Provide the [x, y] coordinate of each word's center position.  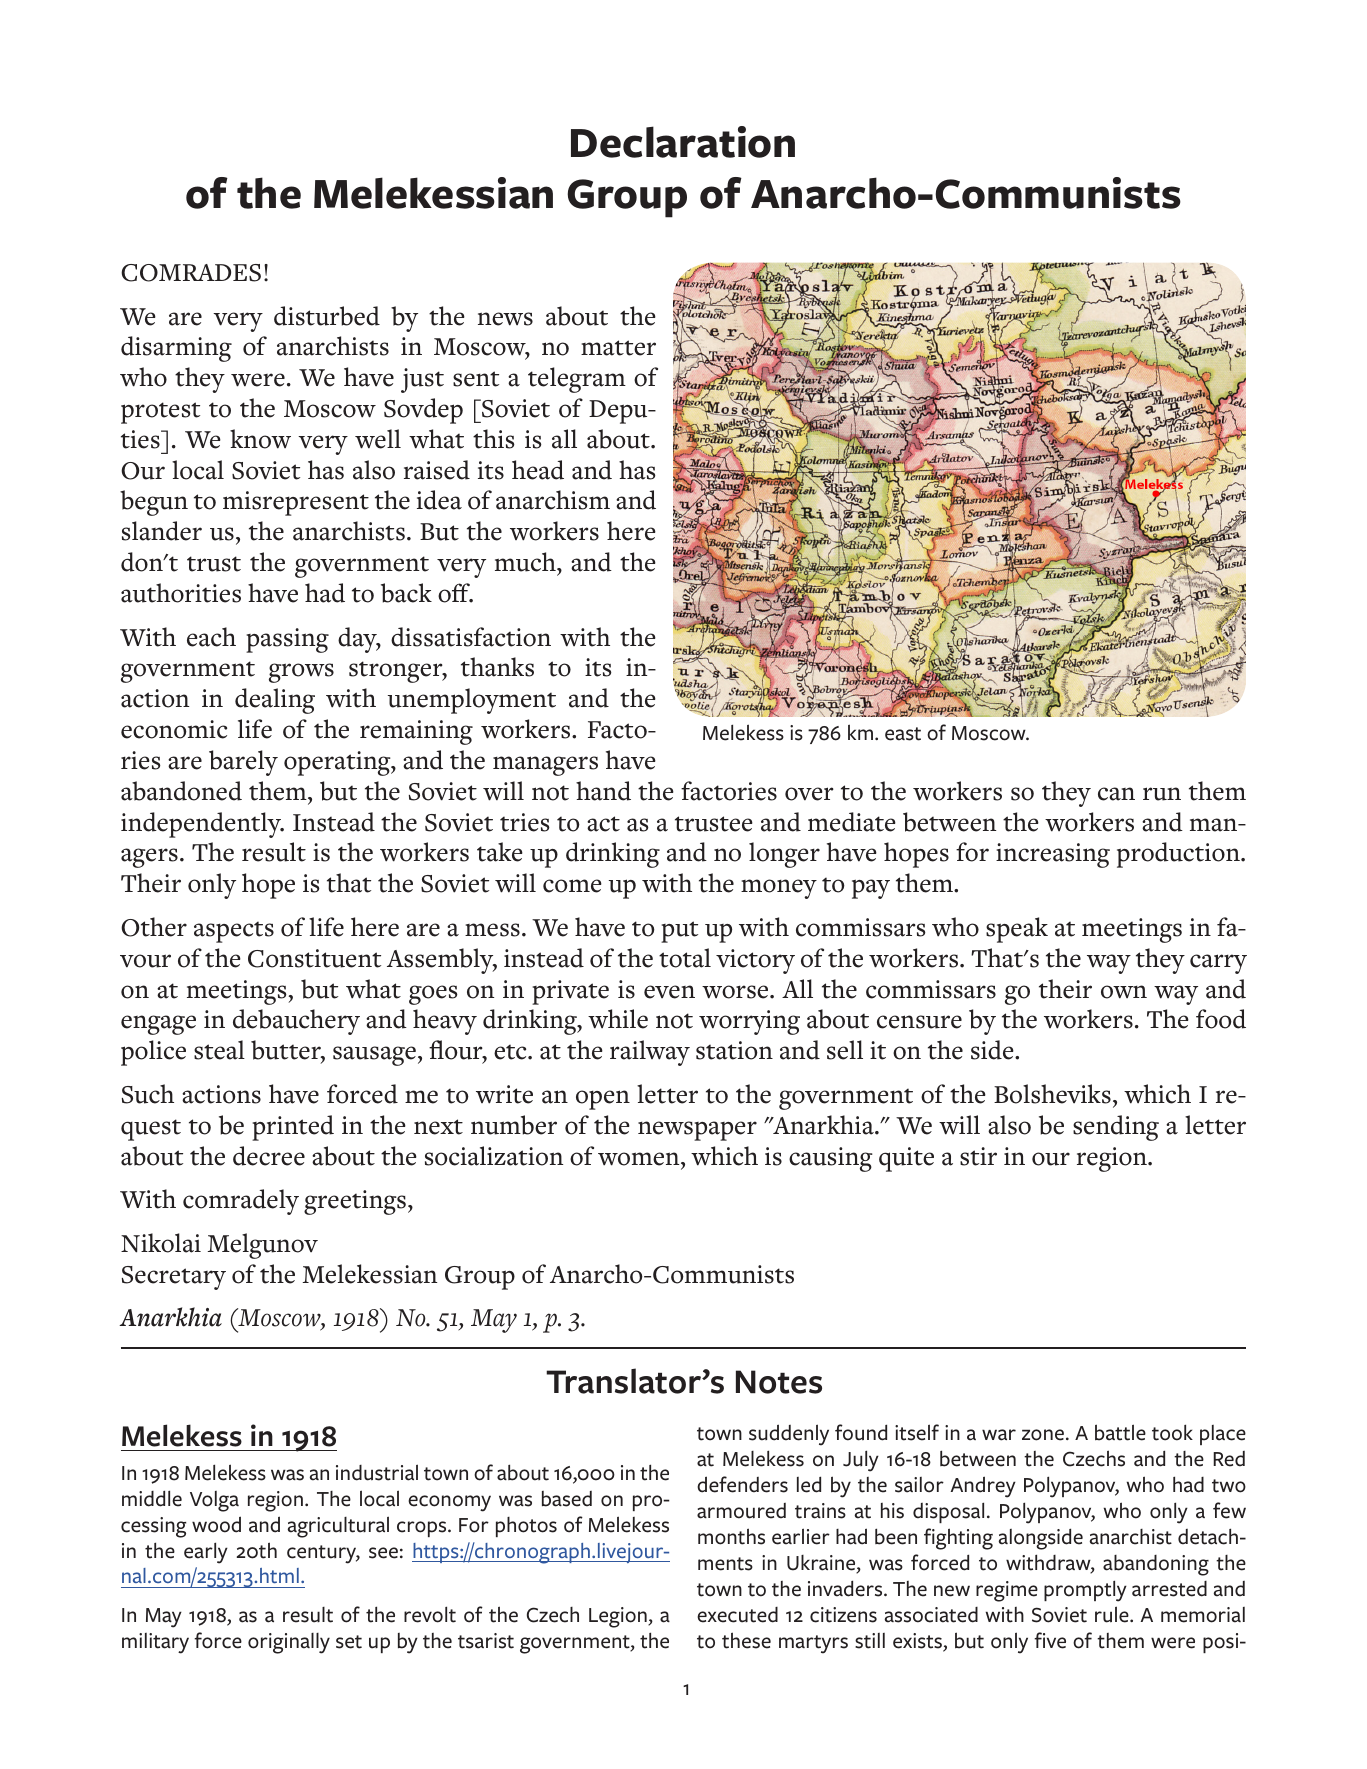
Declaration [683, 142]
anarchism [553, 500]
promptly [1085, 1591]
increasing [1053, 855]
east [903, 734]
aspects [234, 932]
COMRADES [191, 273]
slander [162, 531]
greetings [355, 1202]
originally [289, 1643]
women [640, 1159]
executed [737, 1615]
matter [618, 348]
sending [1116, 1128]
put [679, 932]
